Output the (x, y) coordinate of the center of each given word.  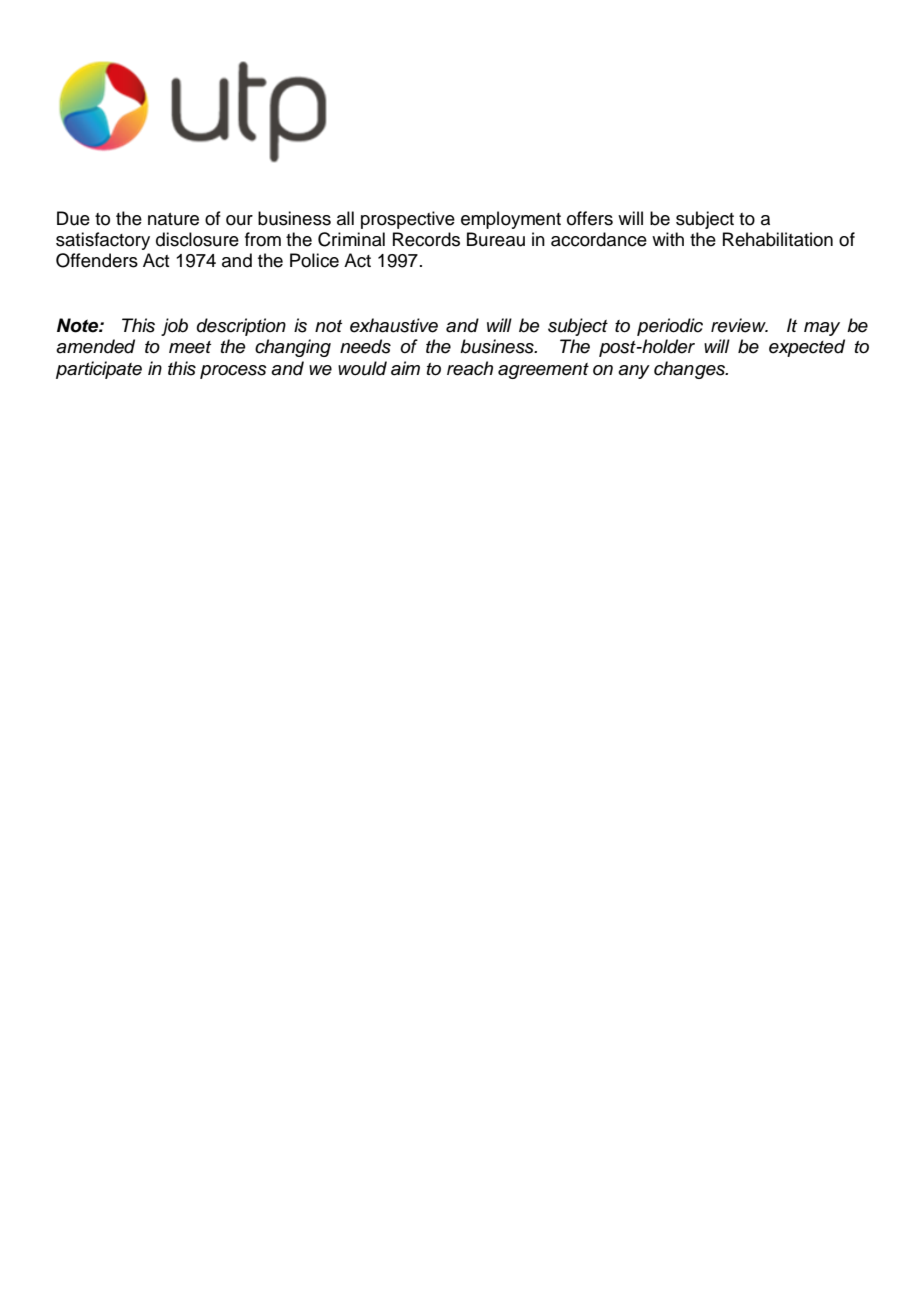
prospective (408, 220)
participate (99, 370)
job (174, 327)
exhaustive (394, 325)
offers (590, 218)
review (739, 325)
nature (173, 219)
